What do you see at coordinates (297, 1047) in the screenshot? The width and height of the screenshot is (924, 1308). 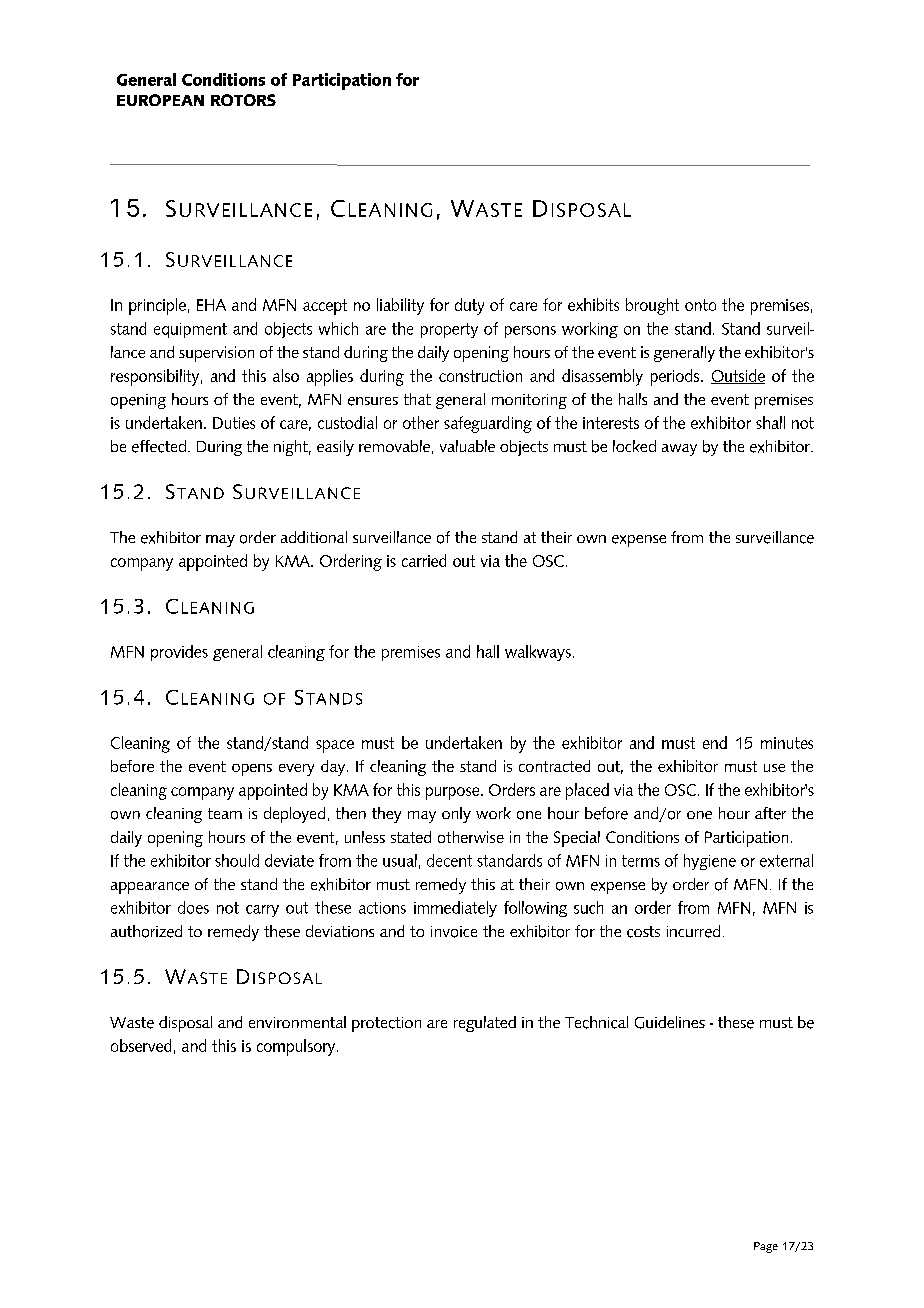 I see `compulsory` at bounding box center [297, 1047].
